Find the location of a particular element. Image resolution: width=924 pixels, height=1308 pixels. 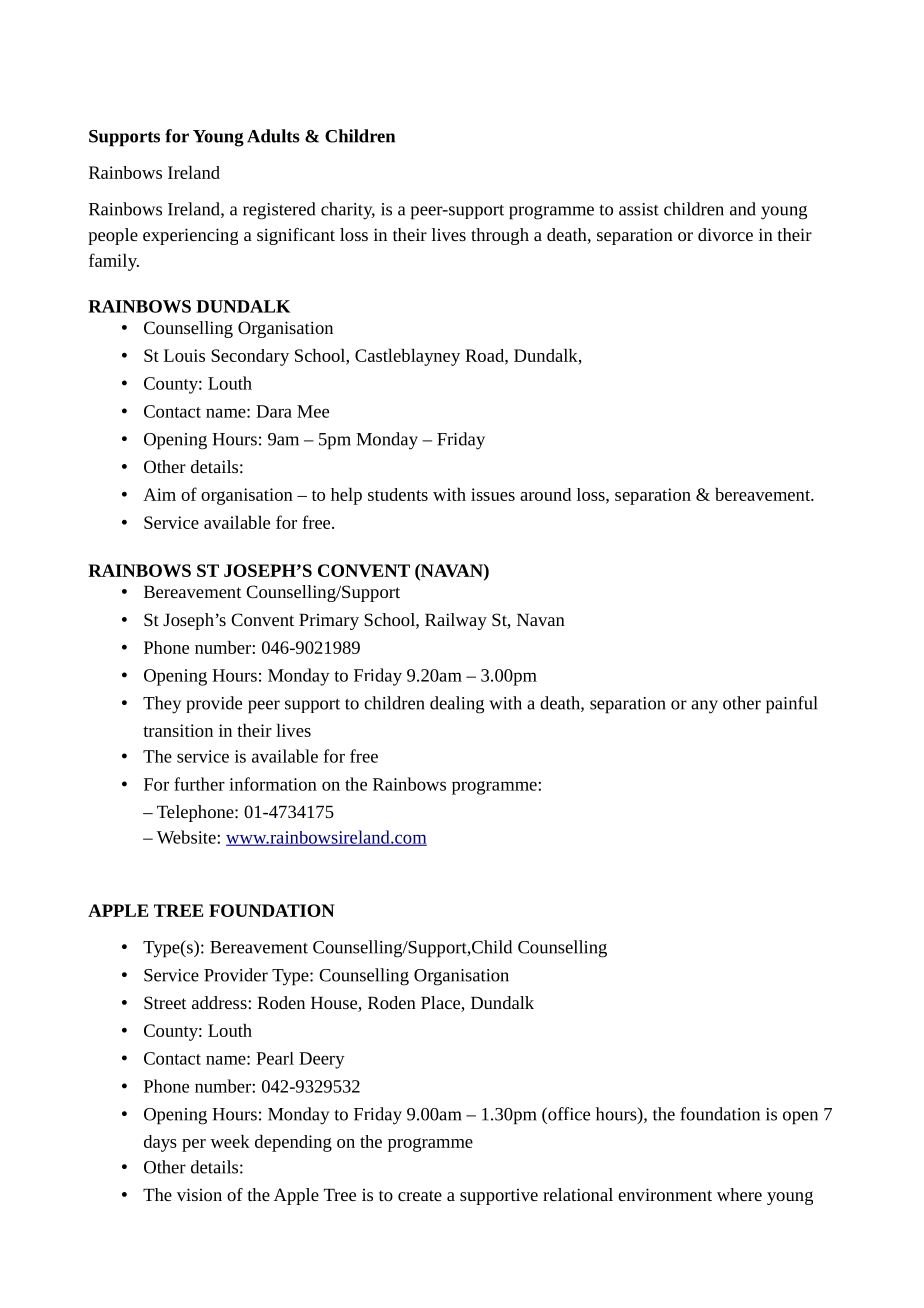

any is located at coordinates (704, 707).
